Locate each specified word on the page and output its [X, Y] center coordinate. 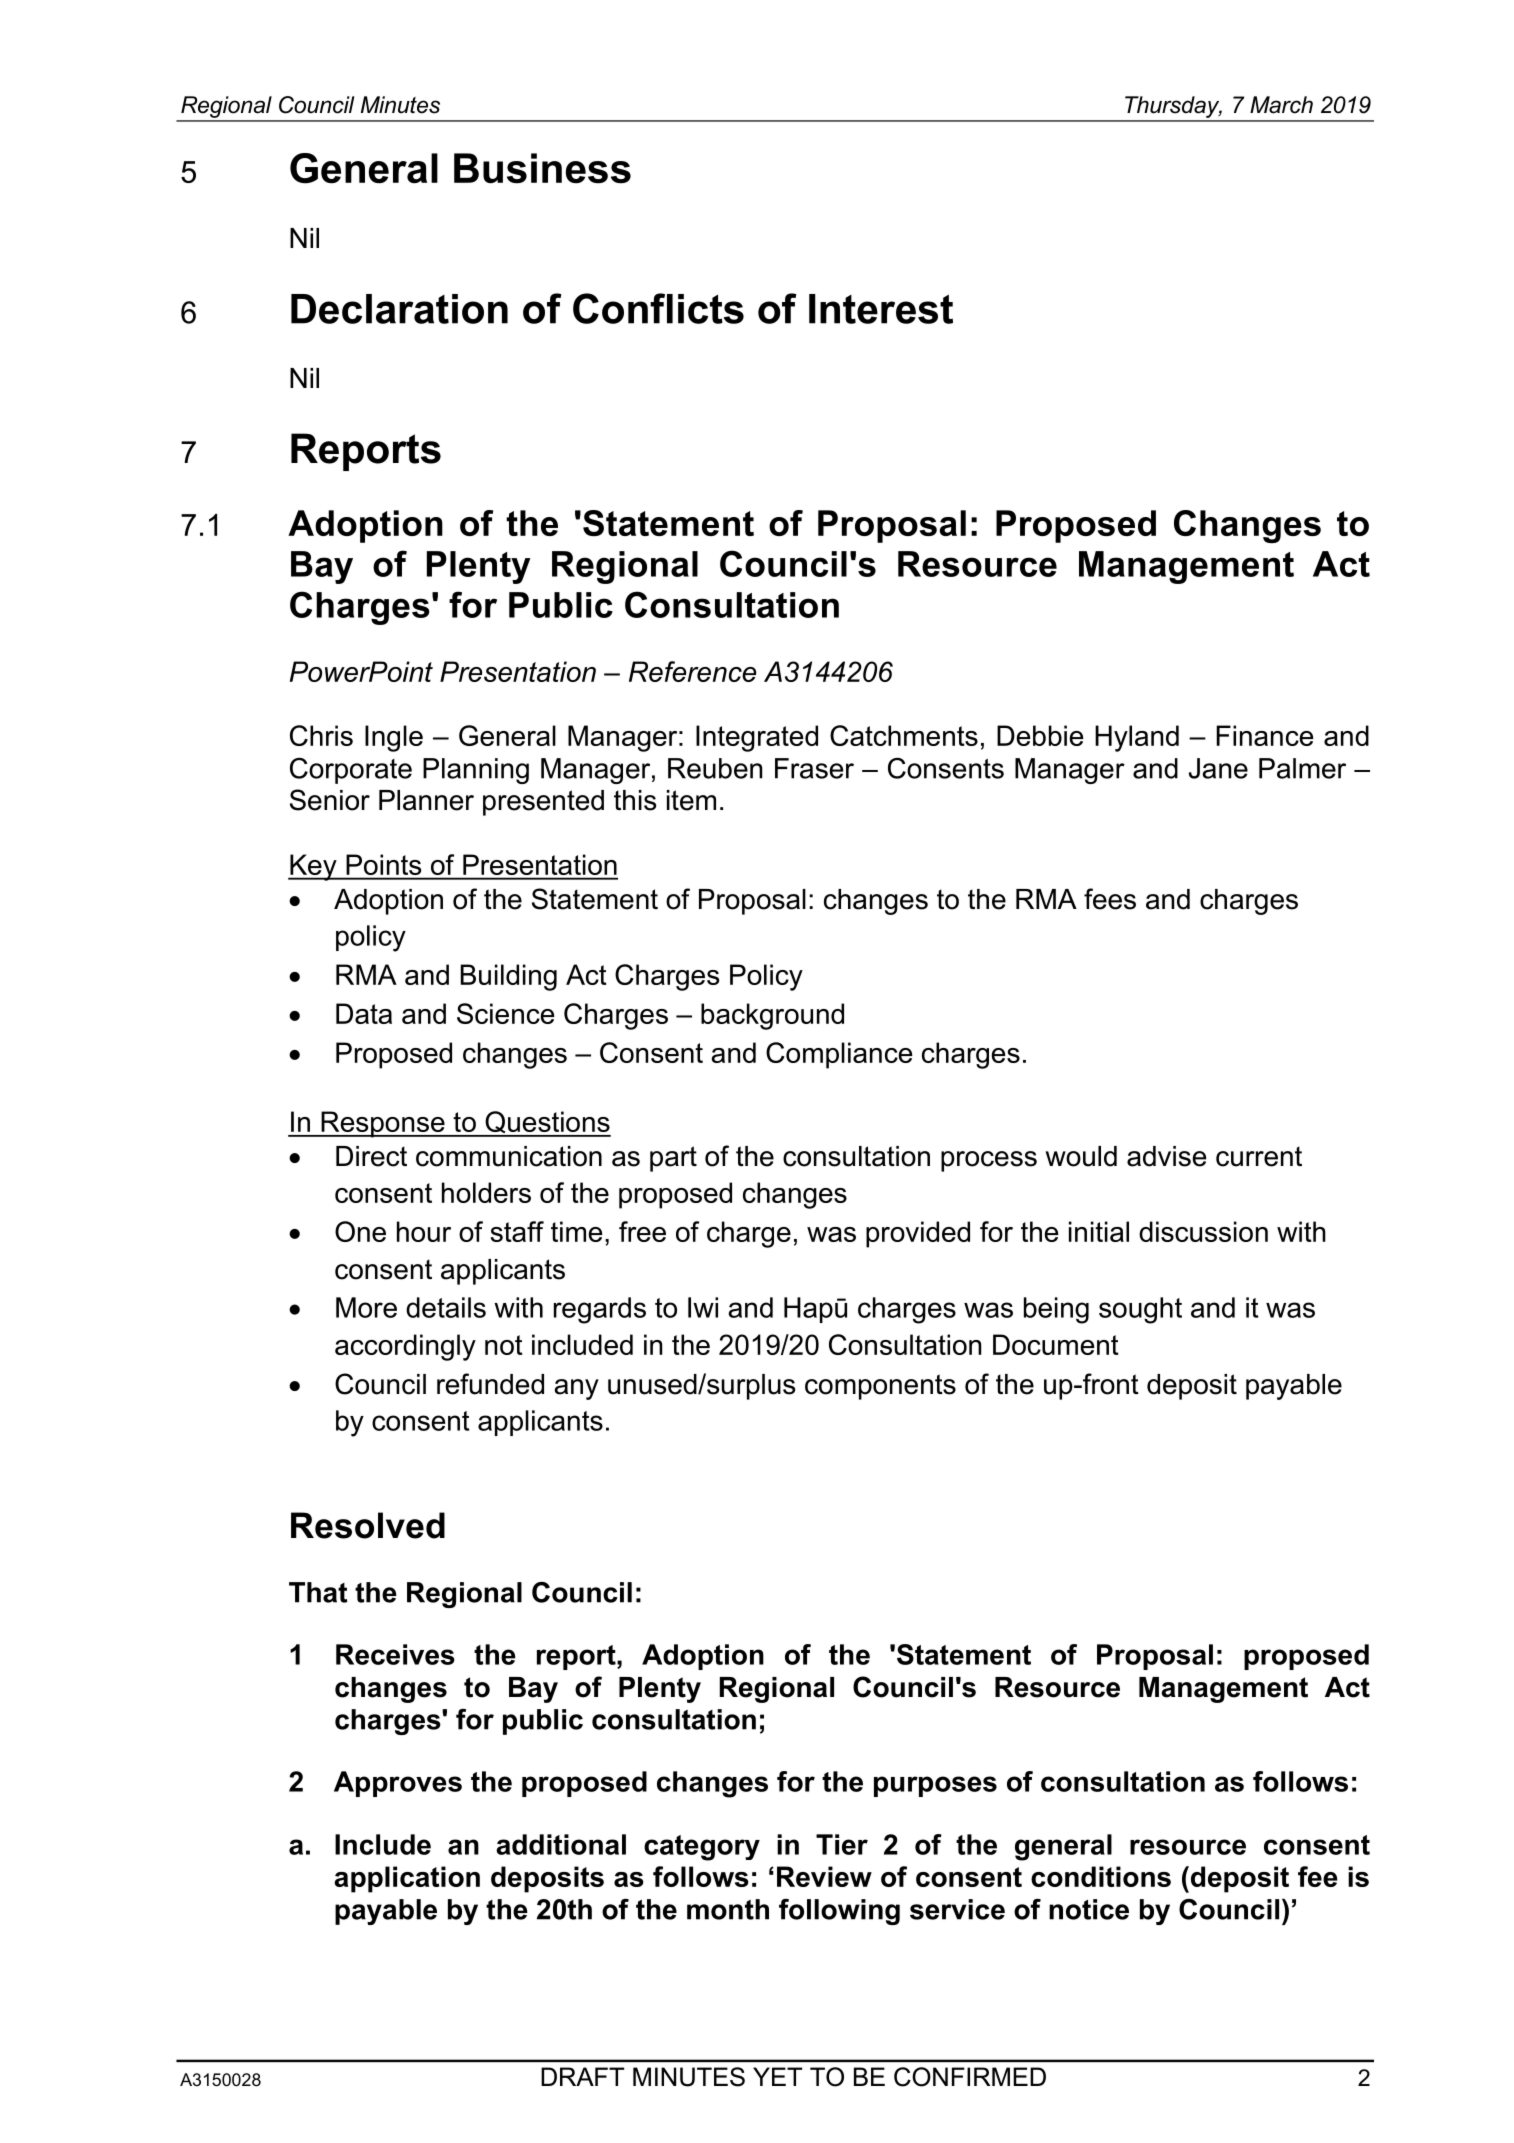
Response [383, 1124]
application [407, 1879]
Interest [881, 309]
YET [777, 2076]
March [1281, 105]
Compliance [839, 1055]
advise [1166, 1156]
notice [1089, 1909]
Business [542, 168]
